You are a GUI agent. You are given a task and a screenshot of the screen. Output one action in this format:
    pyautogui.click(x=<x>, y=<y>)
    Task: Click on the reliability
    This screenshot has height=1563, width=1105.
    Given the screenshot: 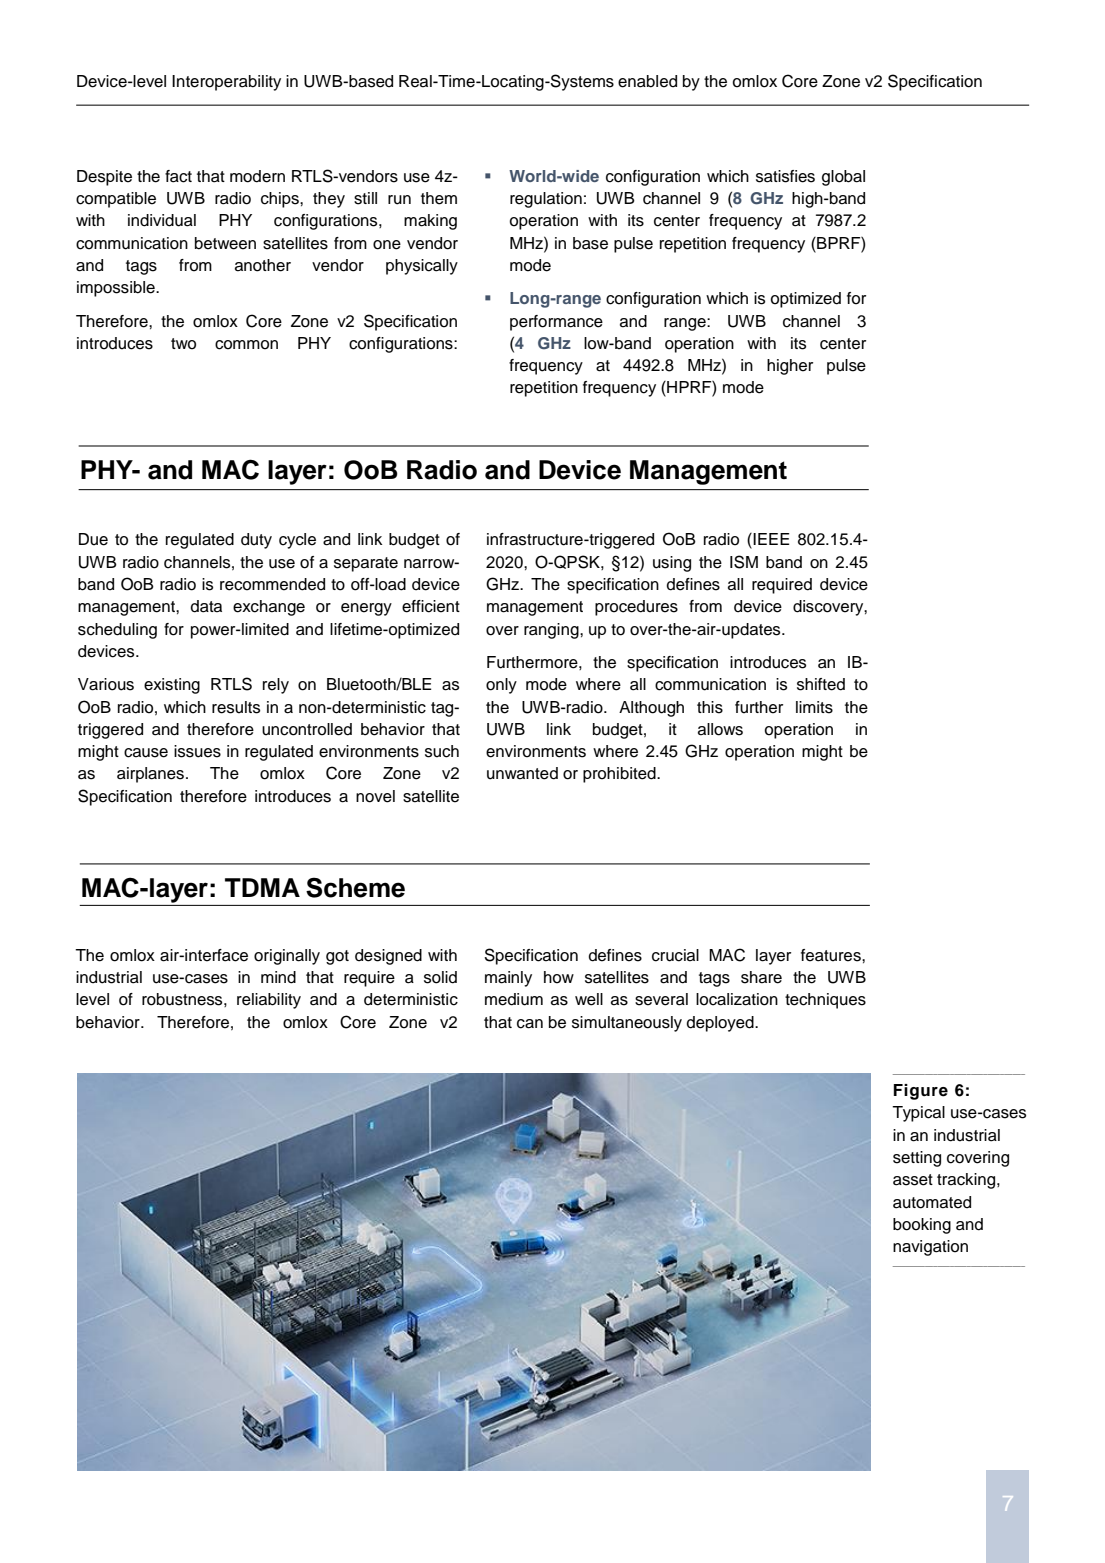 What is the action you would take?
    pyautogui.click(x=269, y=1001)
